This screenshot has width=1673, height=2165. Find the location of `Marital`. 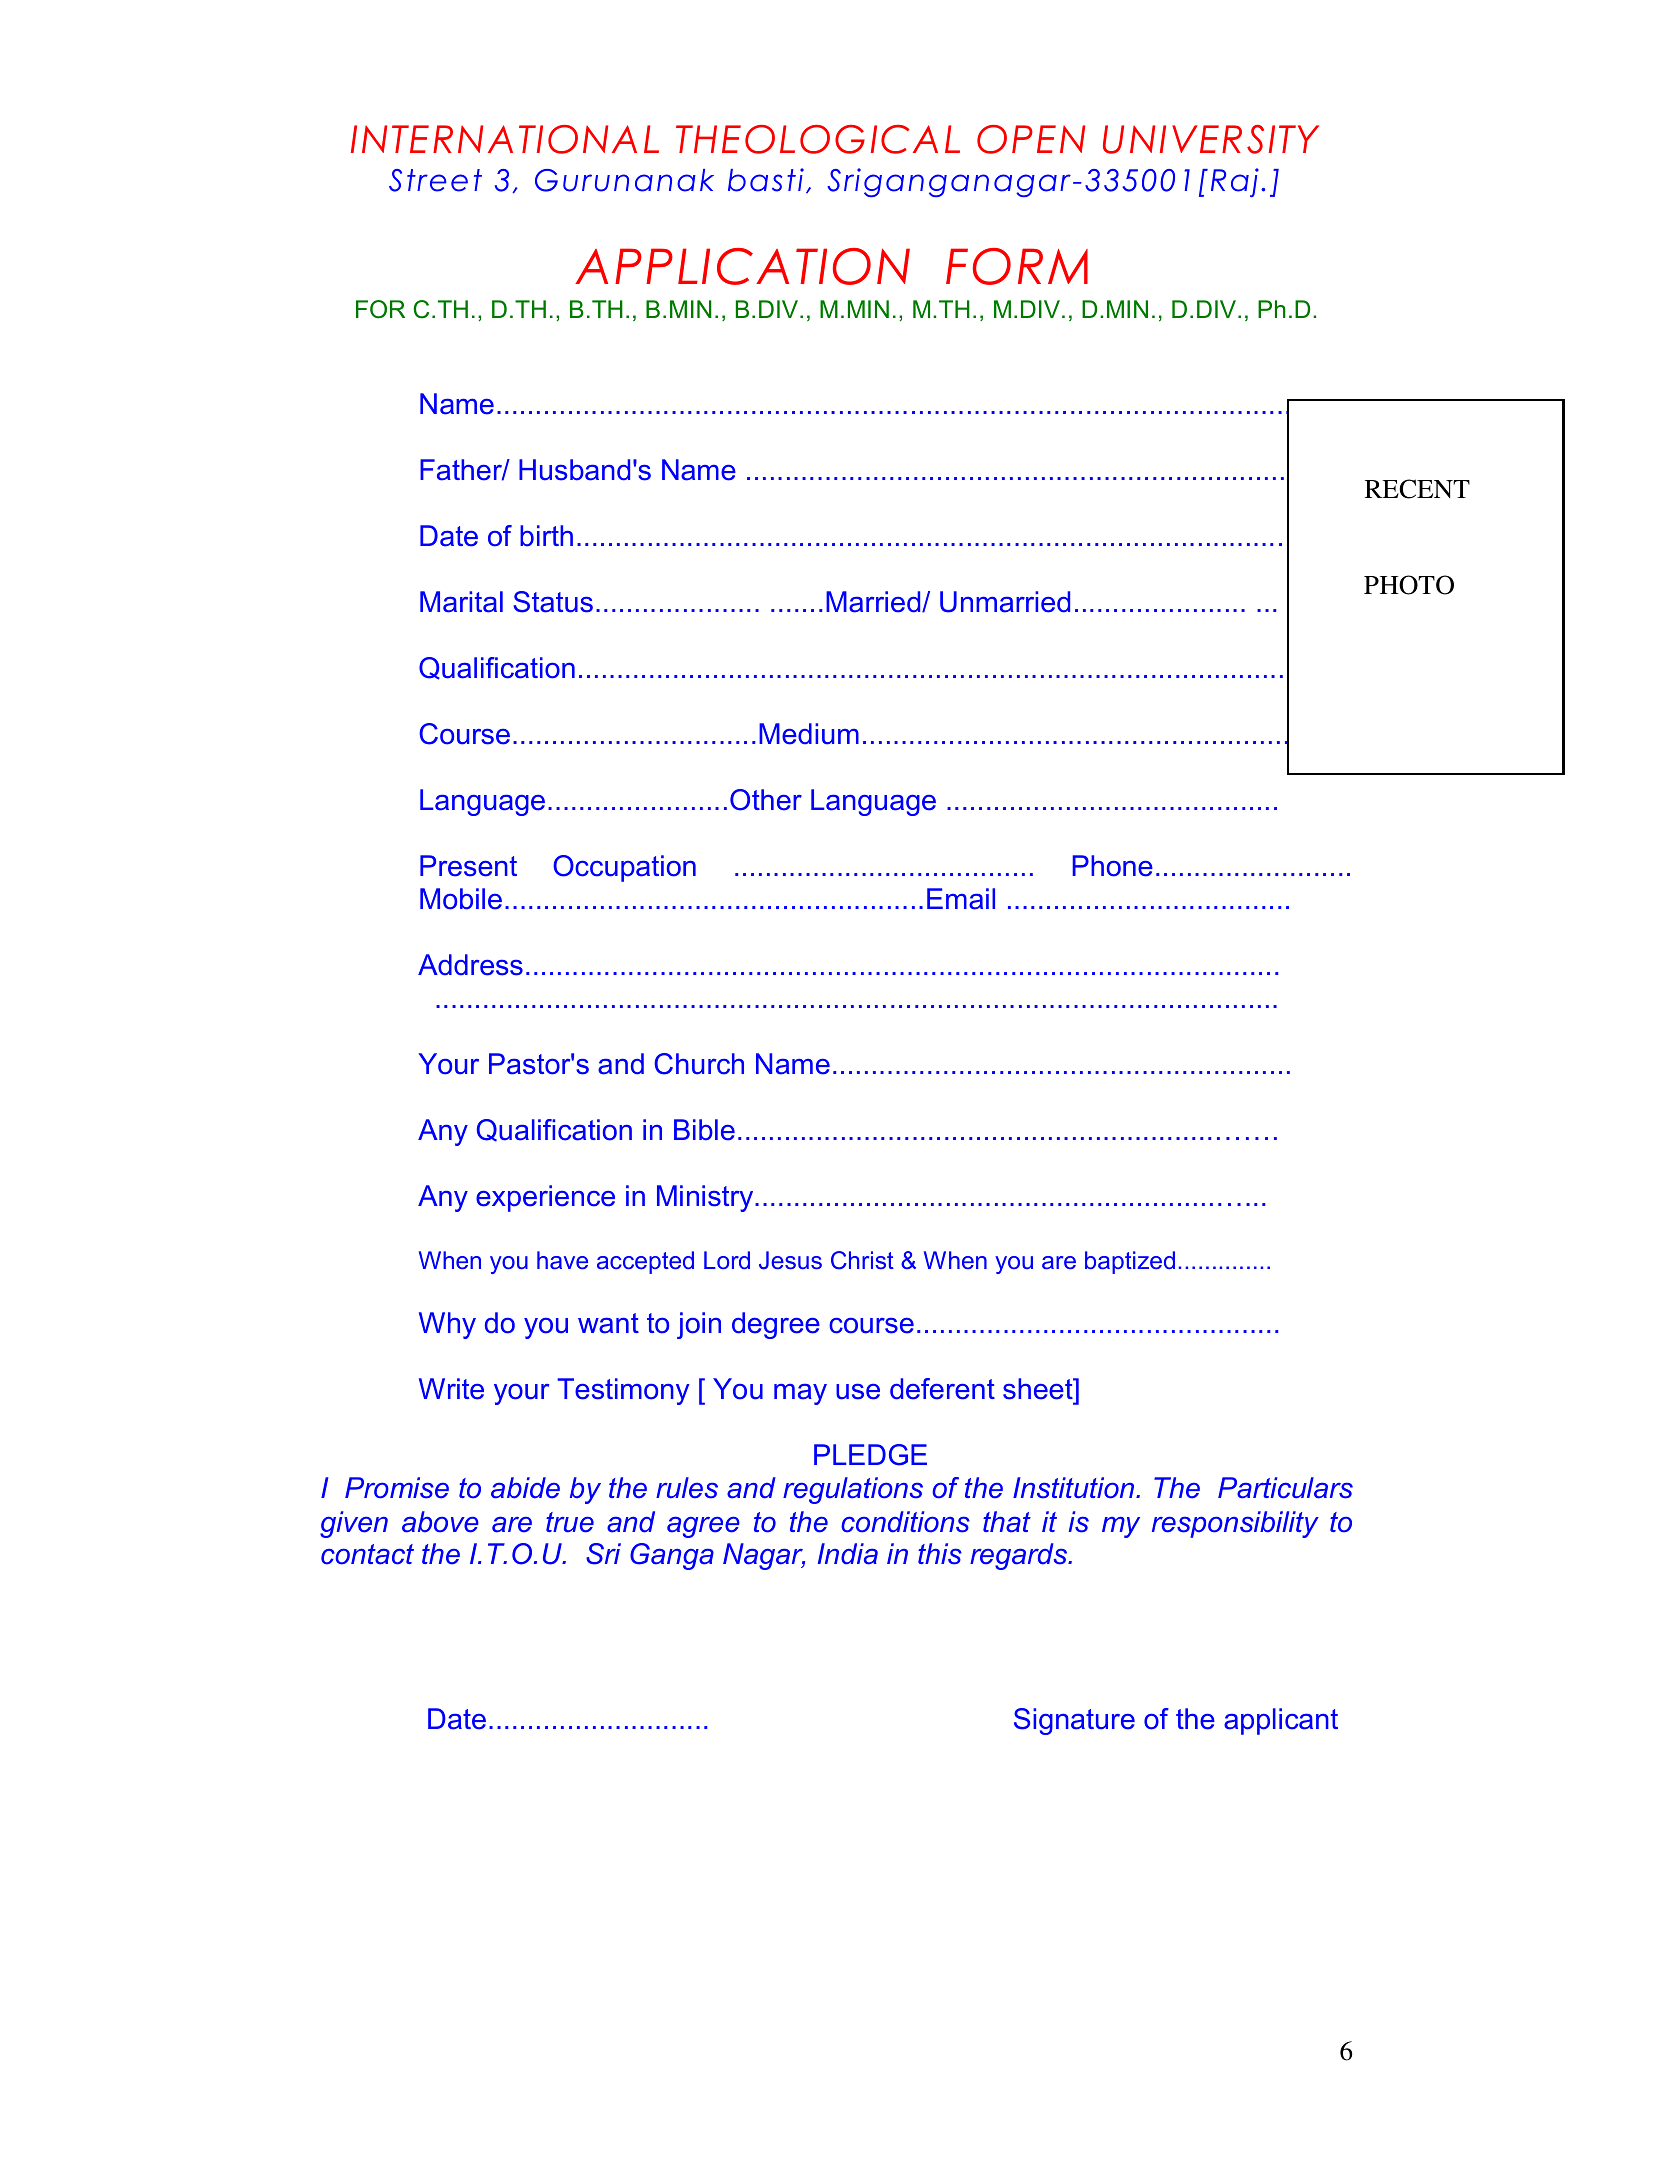

Marital is located at coordinates (461, 602).
